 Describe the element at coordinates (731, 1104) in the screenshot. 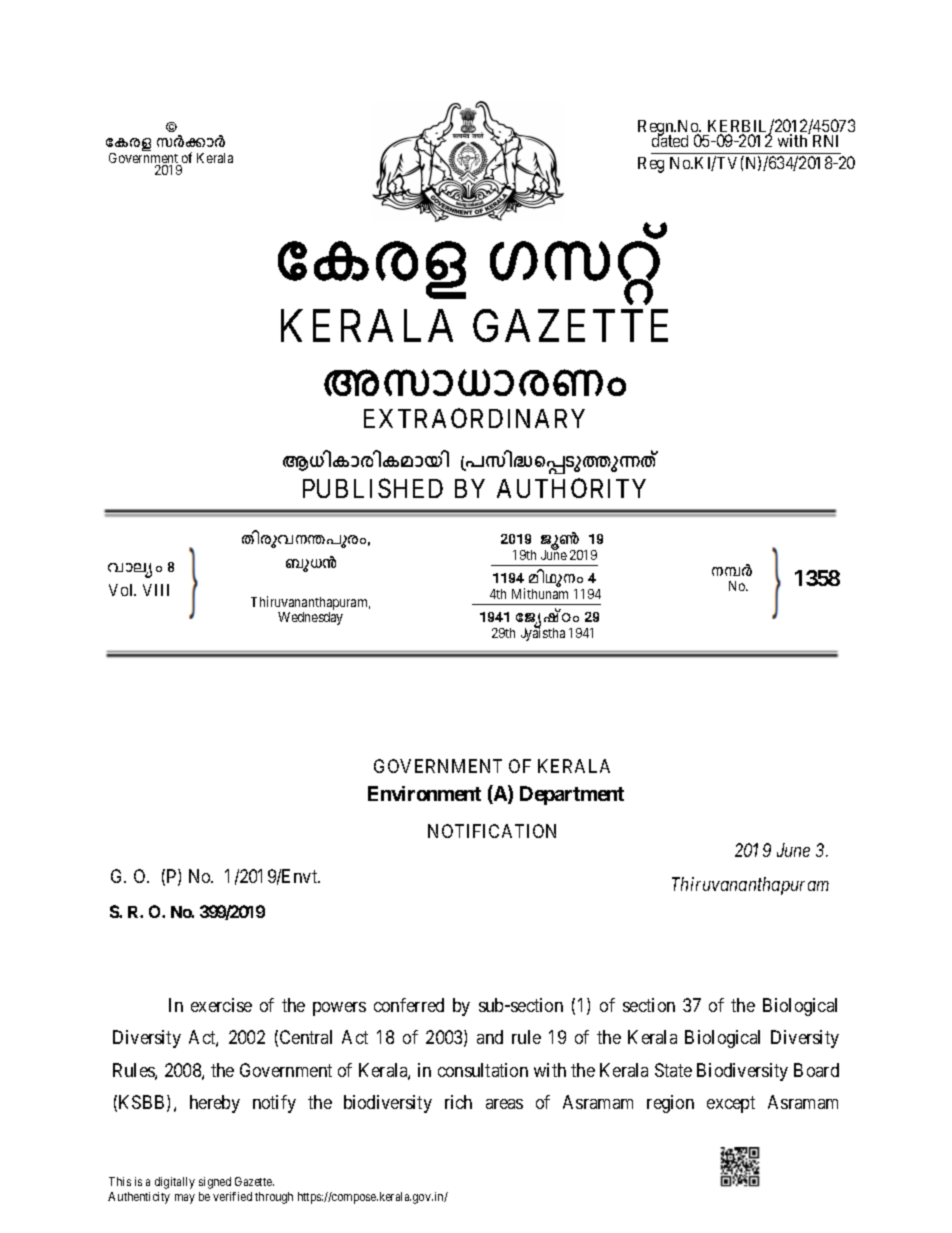

I see `except` at that location.
